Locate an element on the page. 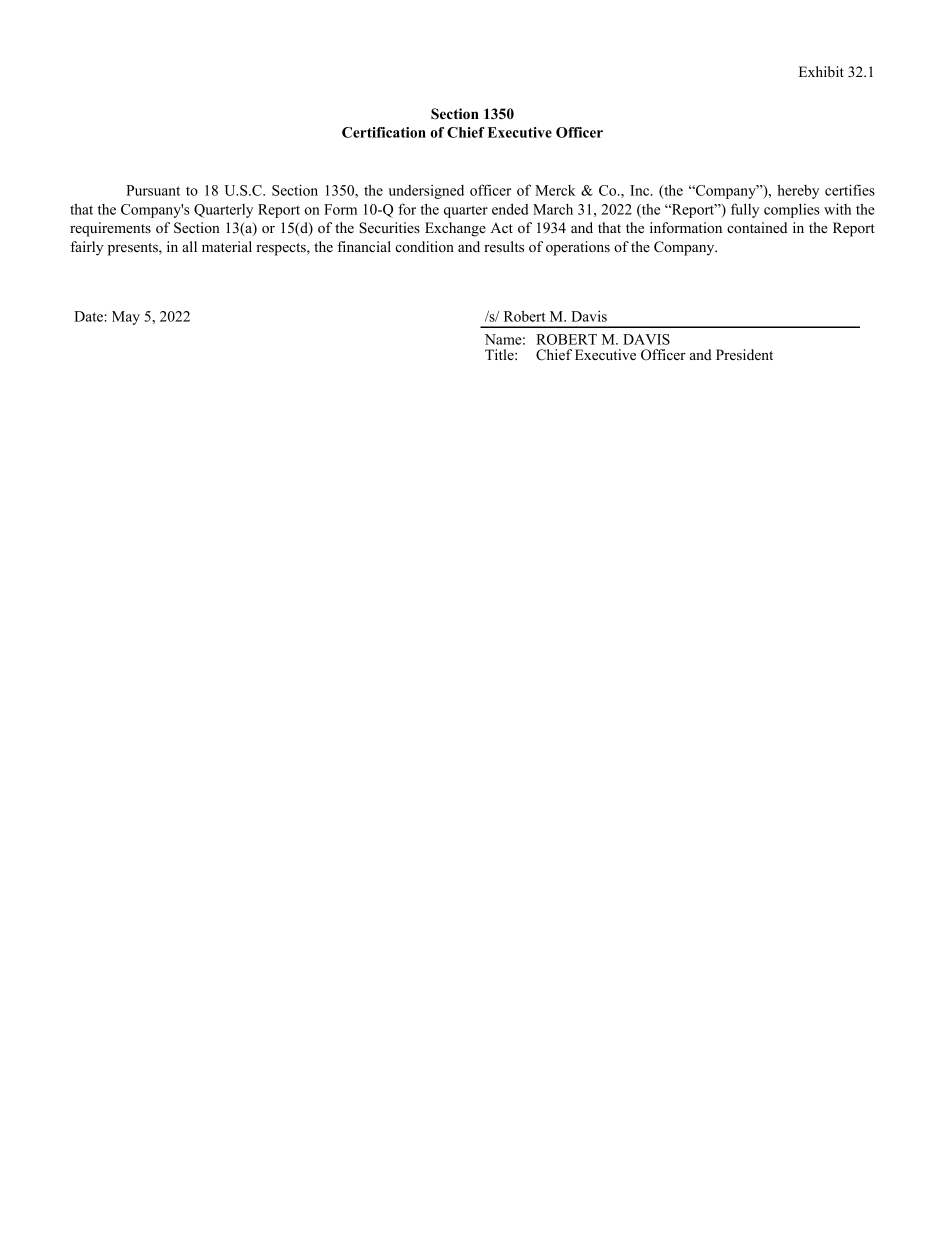 The width and height of the document is (952, 1233). hereby is located at coordinates (798, 191).
